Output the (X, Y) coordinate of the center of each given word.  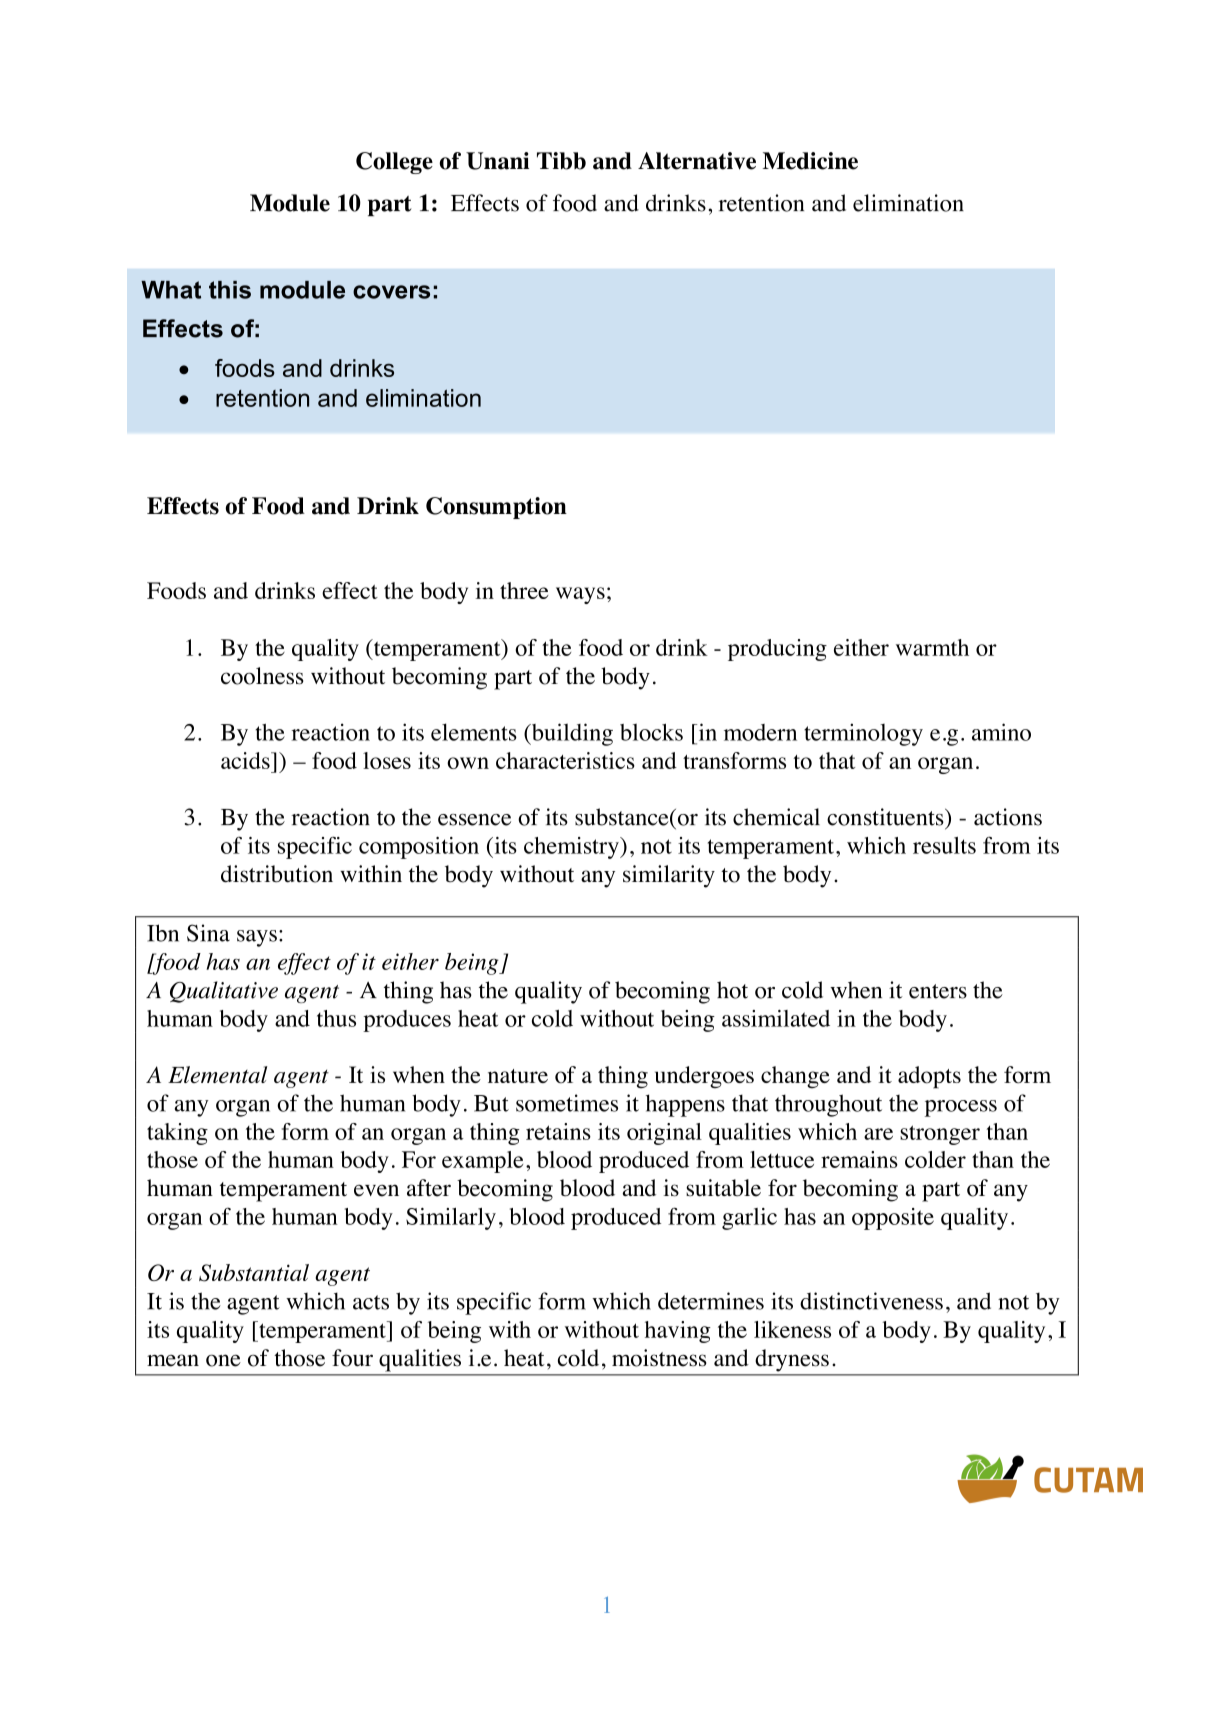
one (223, 1360)
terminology (863, 734)
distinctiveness (871, 1301)
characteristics (565, 760)
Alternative (697, 161)
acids (246, 760)
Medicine (810, 161)
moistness (659, 1358)
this (230, 290)
